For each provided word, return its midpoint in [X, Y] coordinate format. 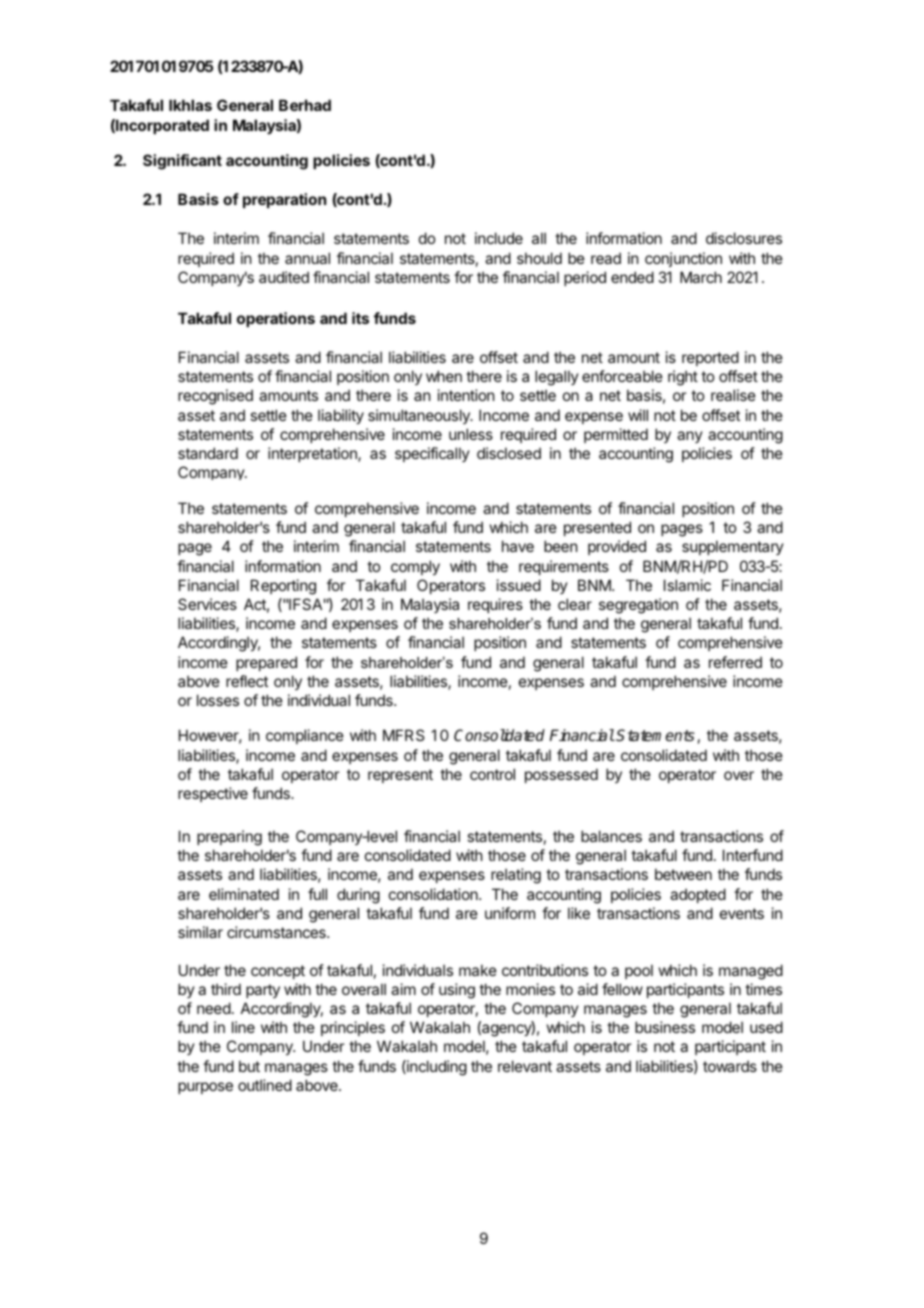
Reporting [283, 587]
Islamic [687, 585]
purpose [205, 1088]
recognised [215, 397]
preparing [229, 838]
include [499, 238]
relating [516, 876]
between [683, 874]
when [444, 376]
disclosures [744, 238]
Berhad [305, 105]
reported [710, 358]
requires [495, 605]
